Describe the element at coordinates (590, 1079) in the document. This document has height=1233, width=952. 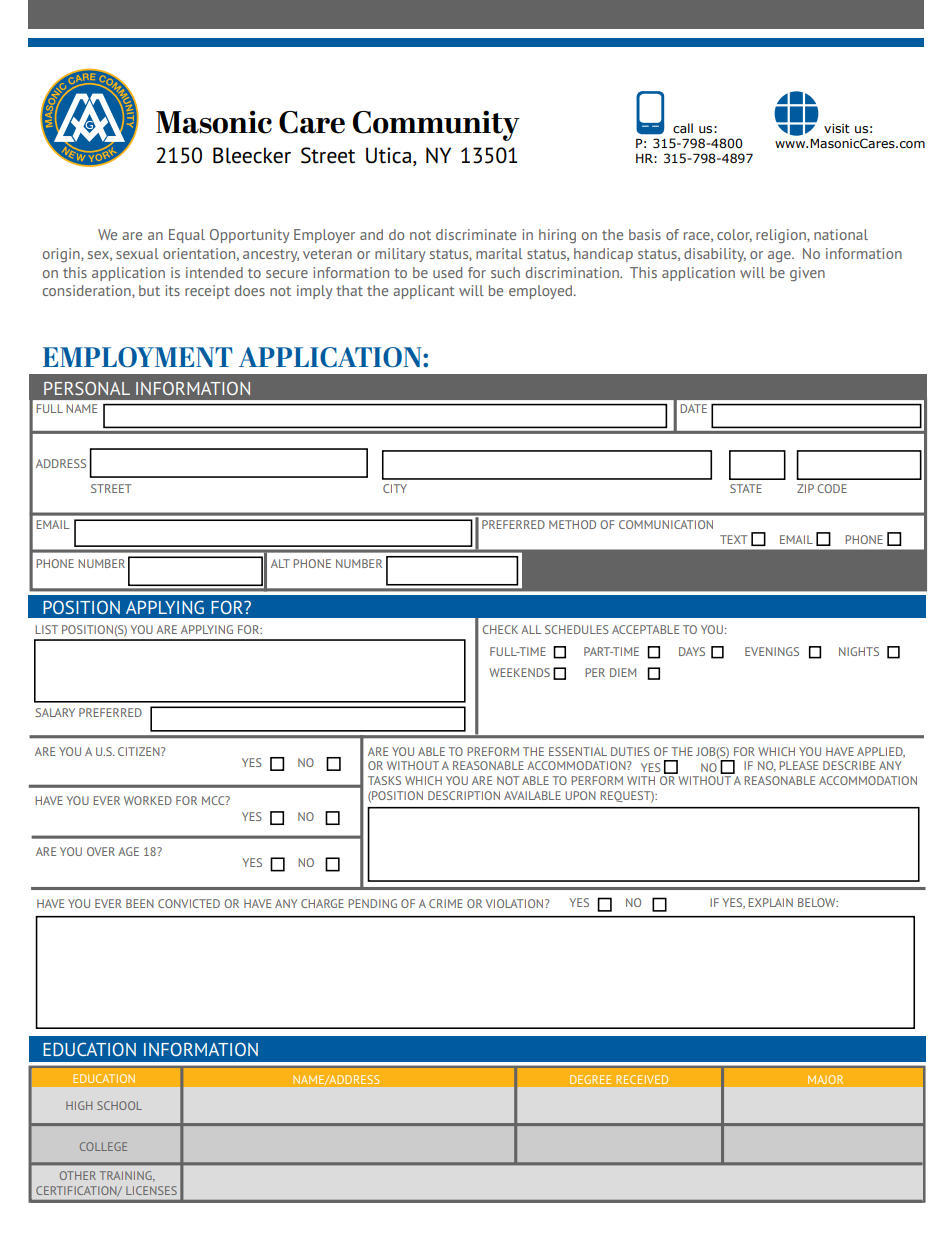
I see `DEGREE` at that location.
